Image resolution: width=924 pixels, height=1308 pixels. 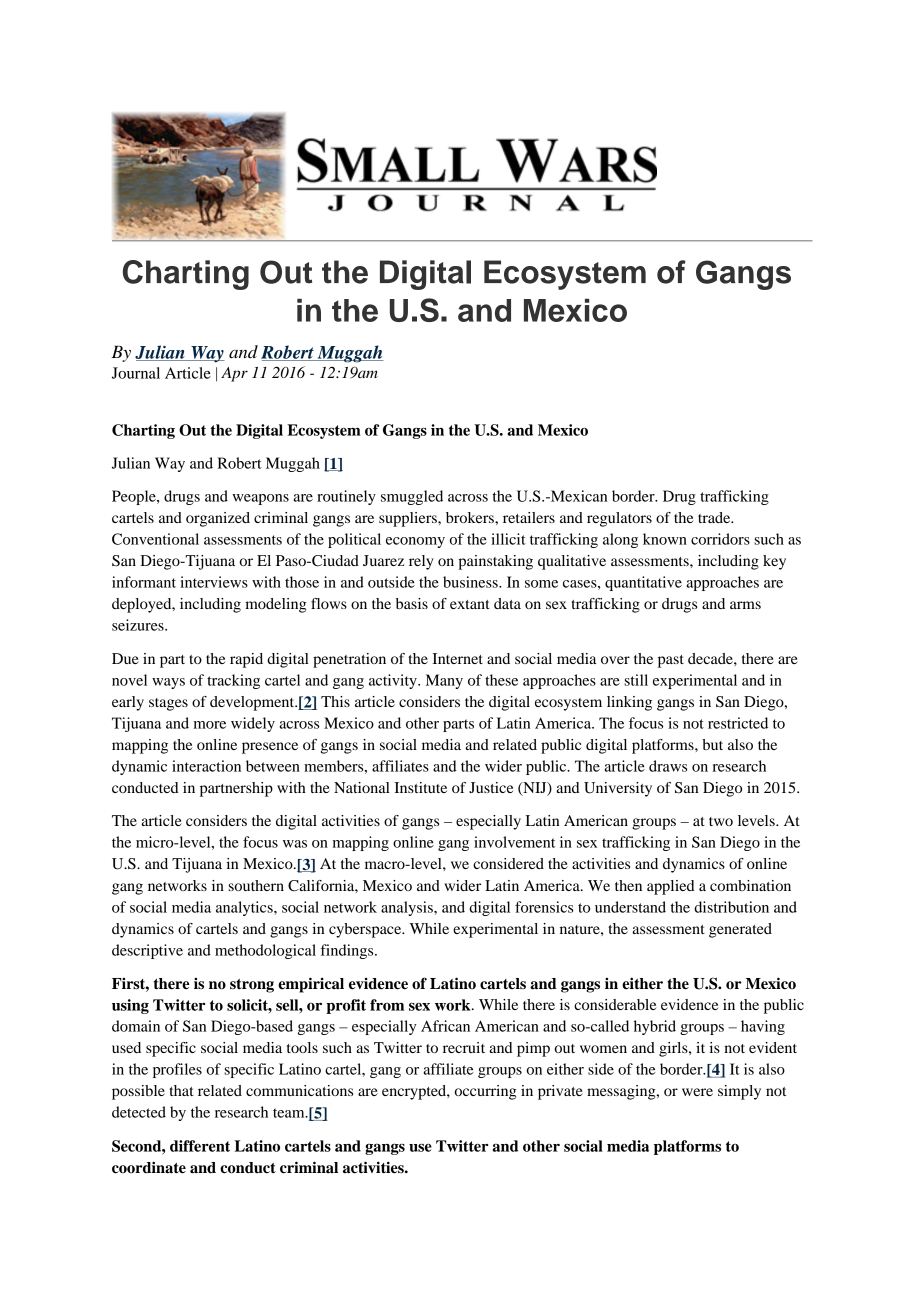 What do you see at coordinates (412, 497) in the screenshot?
I see `smuggled` at bounding box center [412, 497].
